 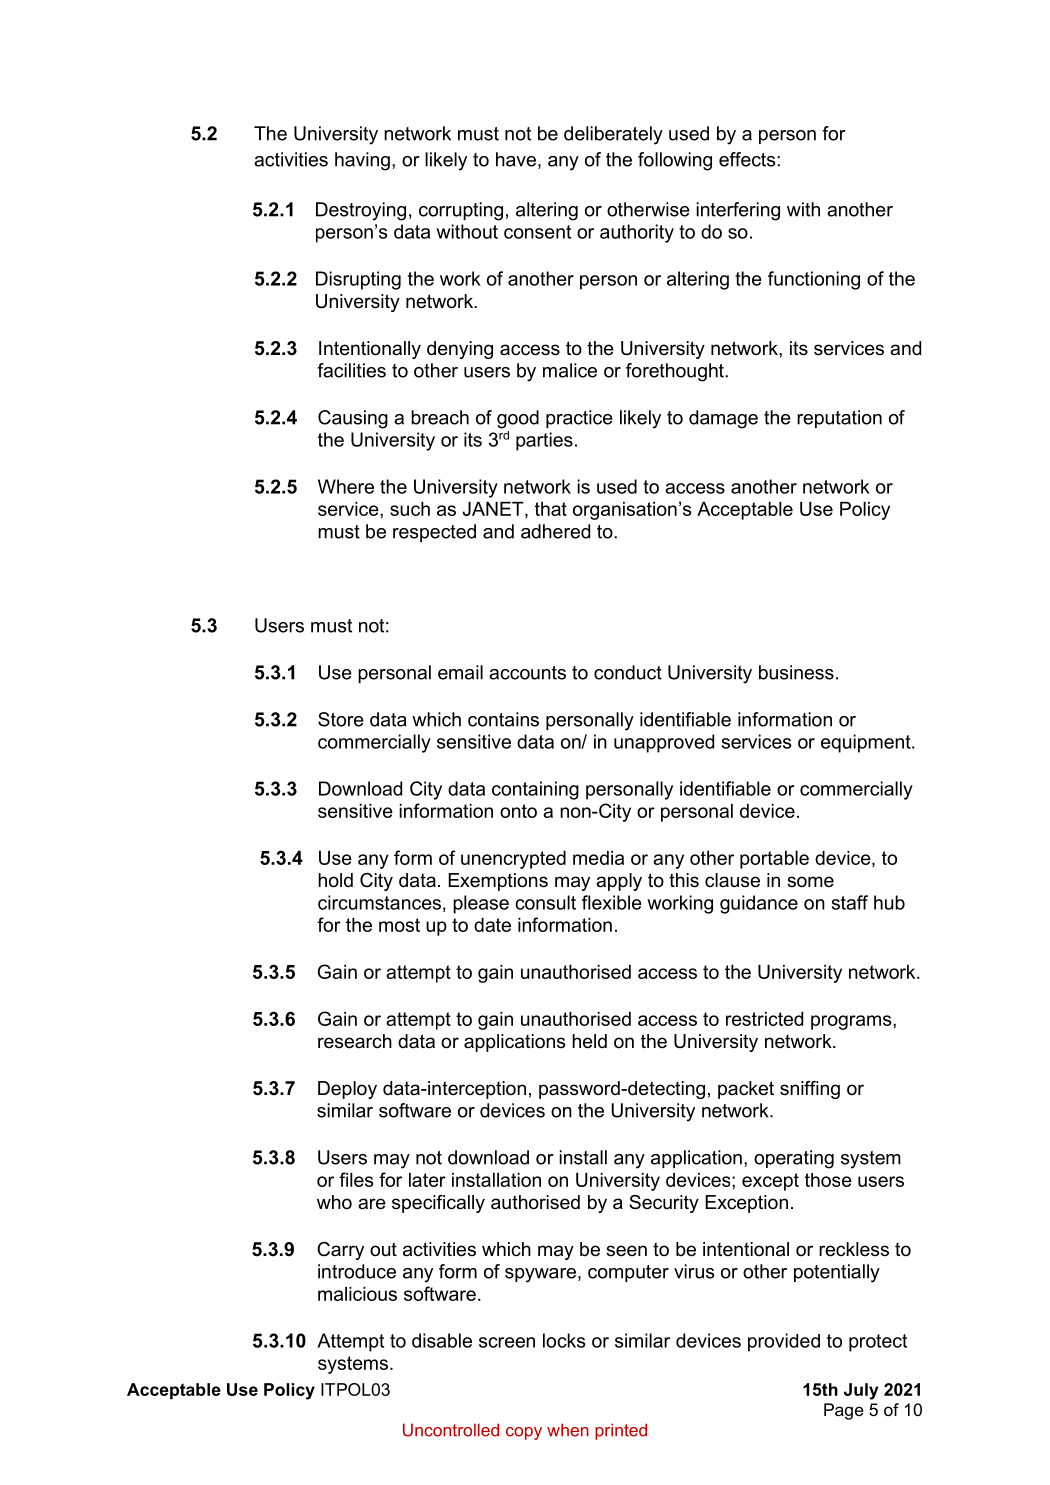 What do you see at coordinates (613, 135) in the document?
I see `deliberately` at bounding box center [613, 135].
